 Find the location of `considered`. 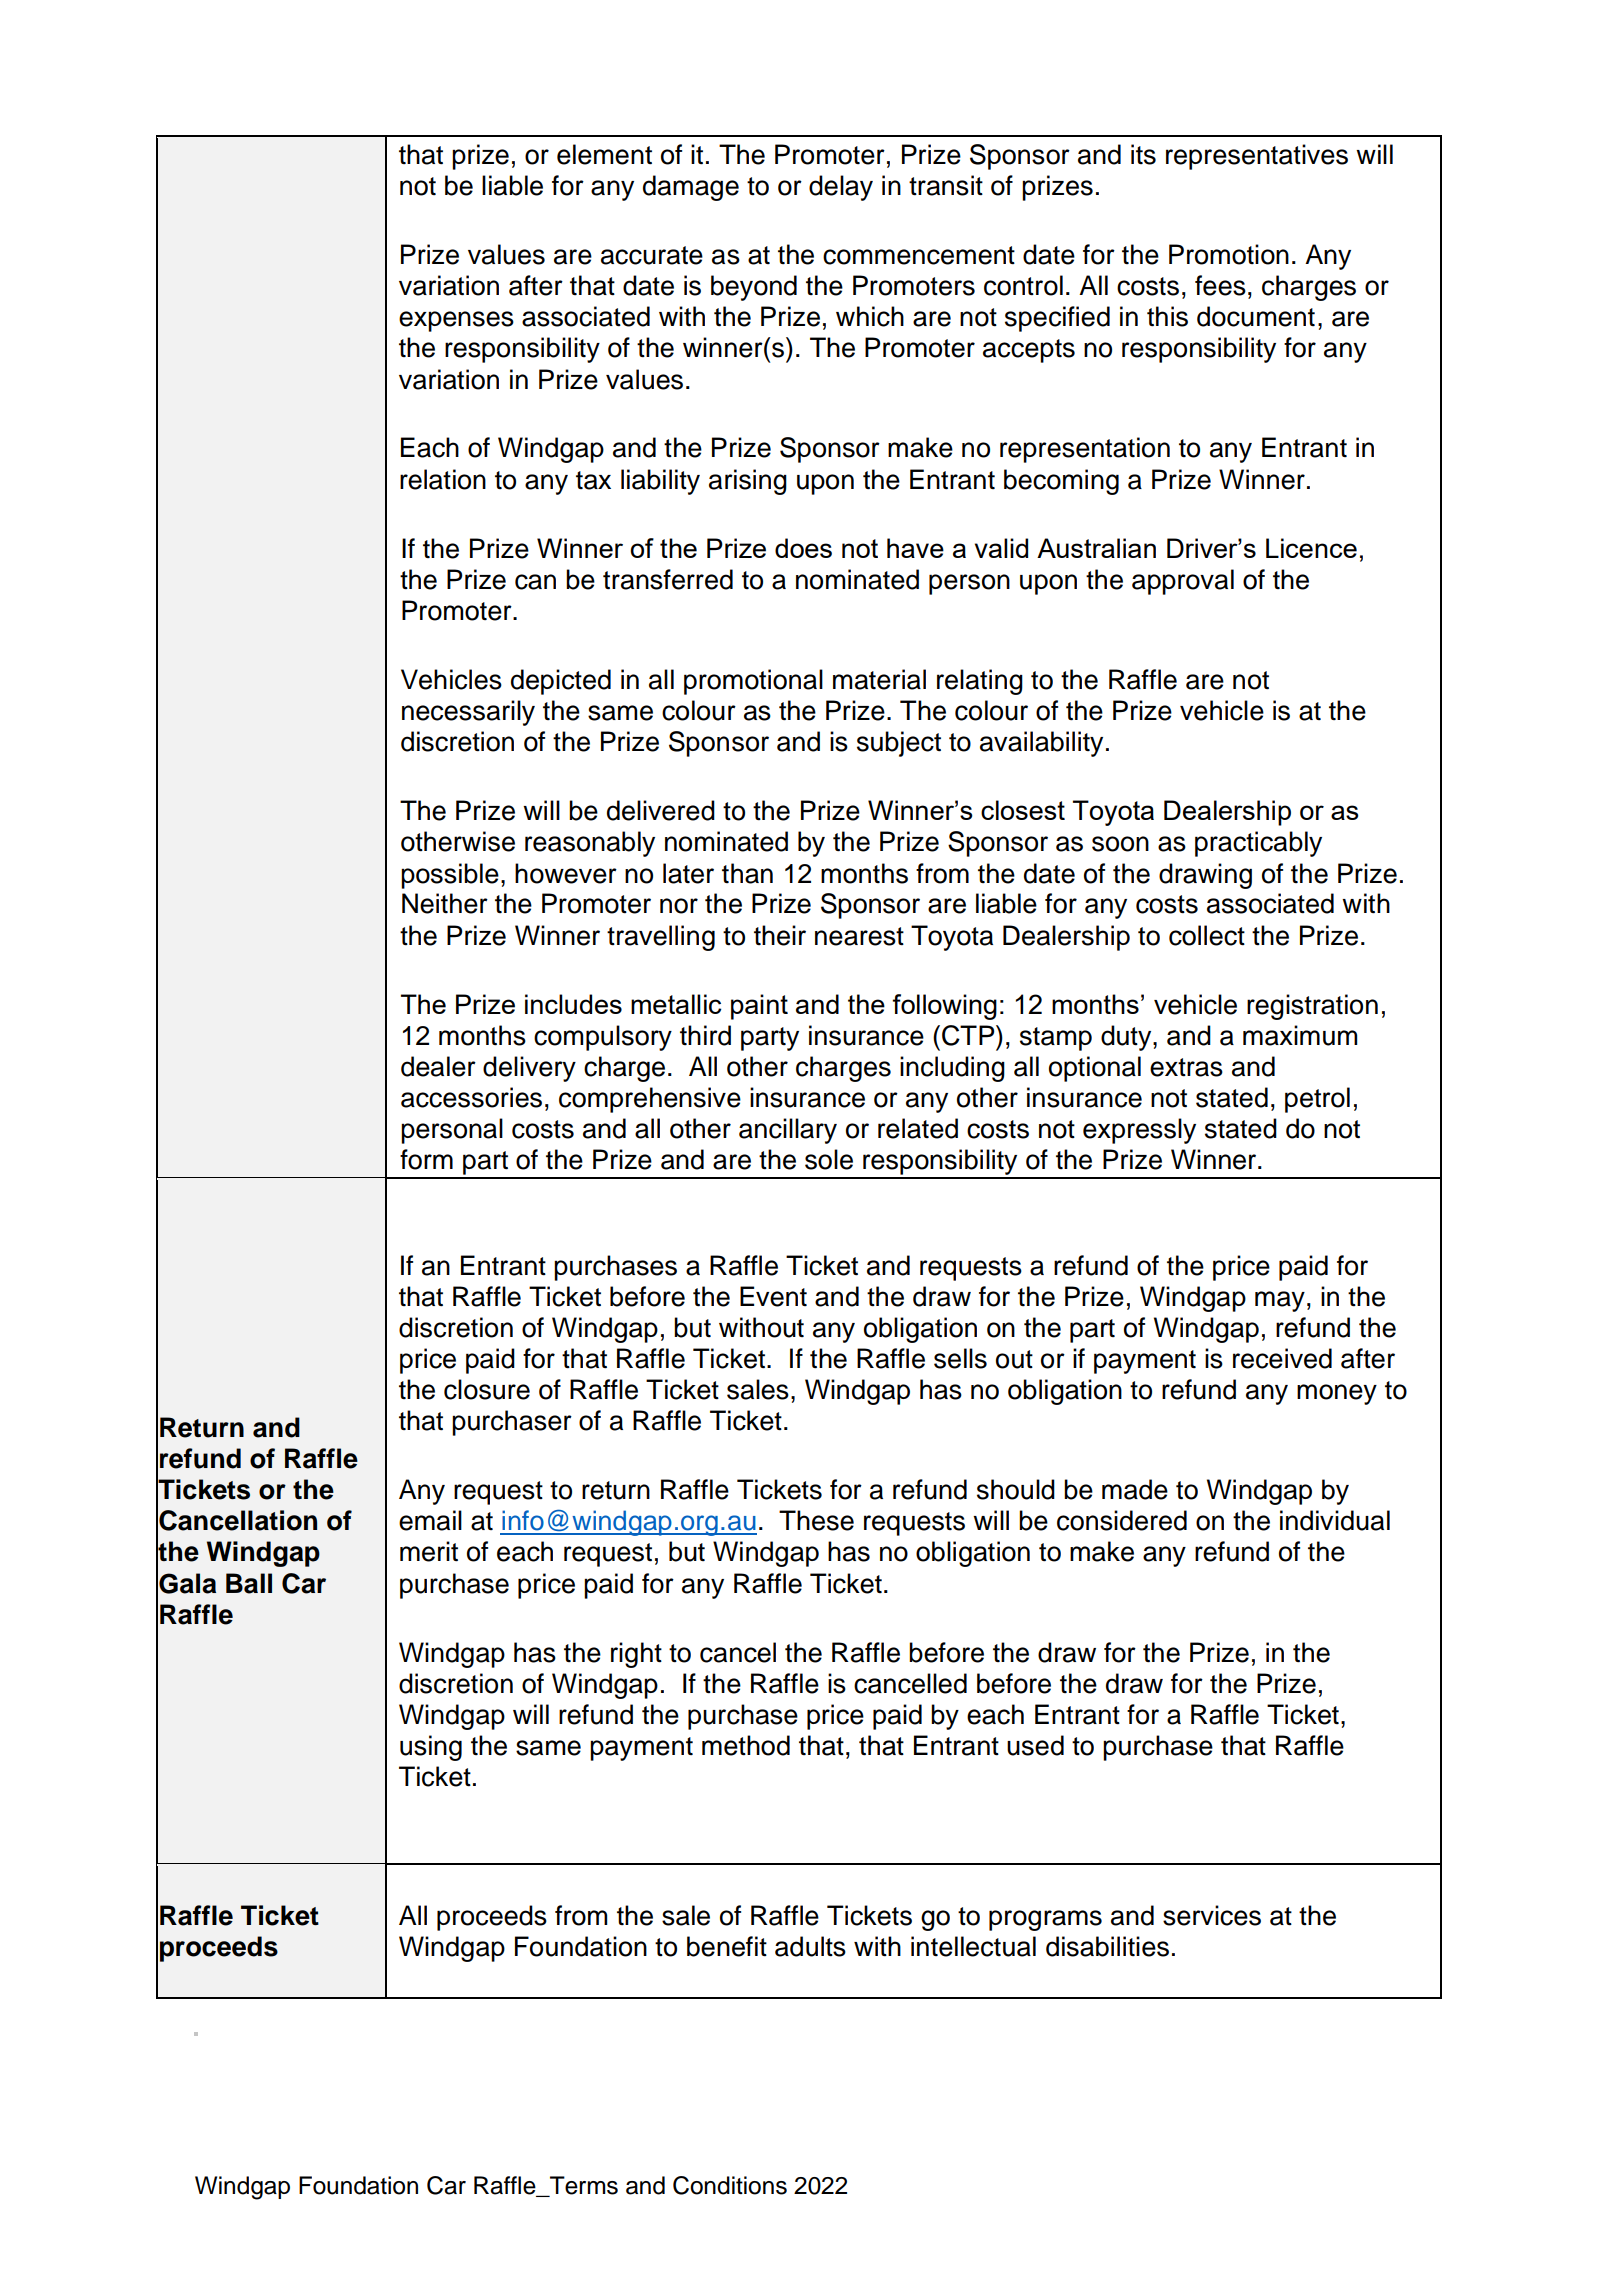

considered is located at coordinates (1122, 1520).
